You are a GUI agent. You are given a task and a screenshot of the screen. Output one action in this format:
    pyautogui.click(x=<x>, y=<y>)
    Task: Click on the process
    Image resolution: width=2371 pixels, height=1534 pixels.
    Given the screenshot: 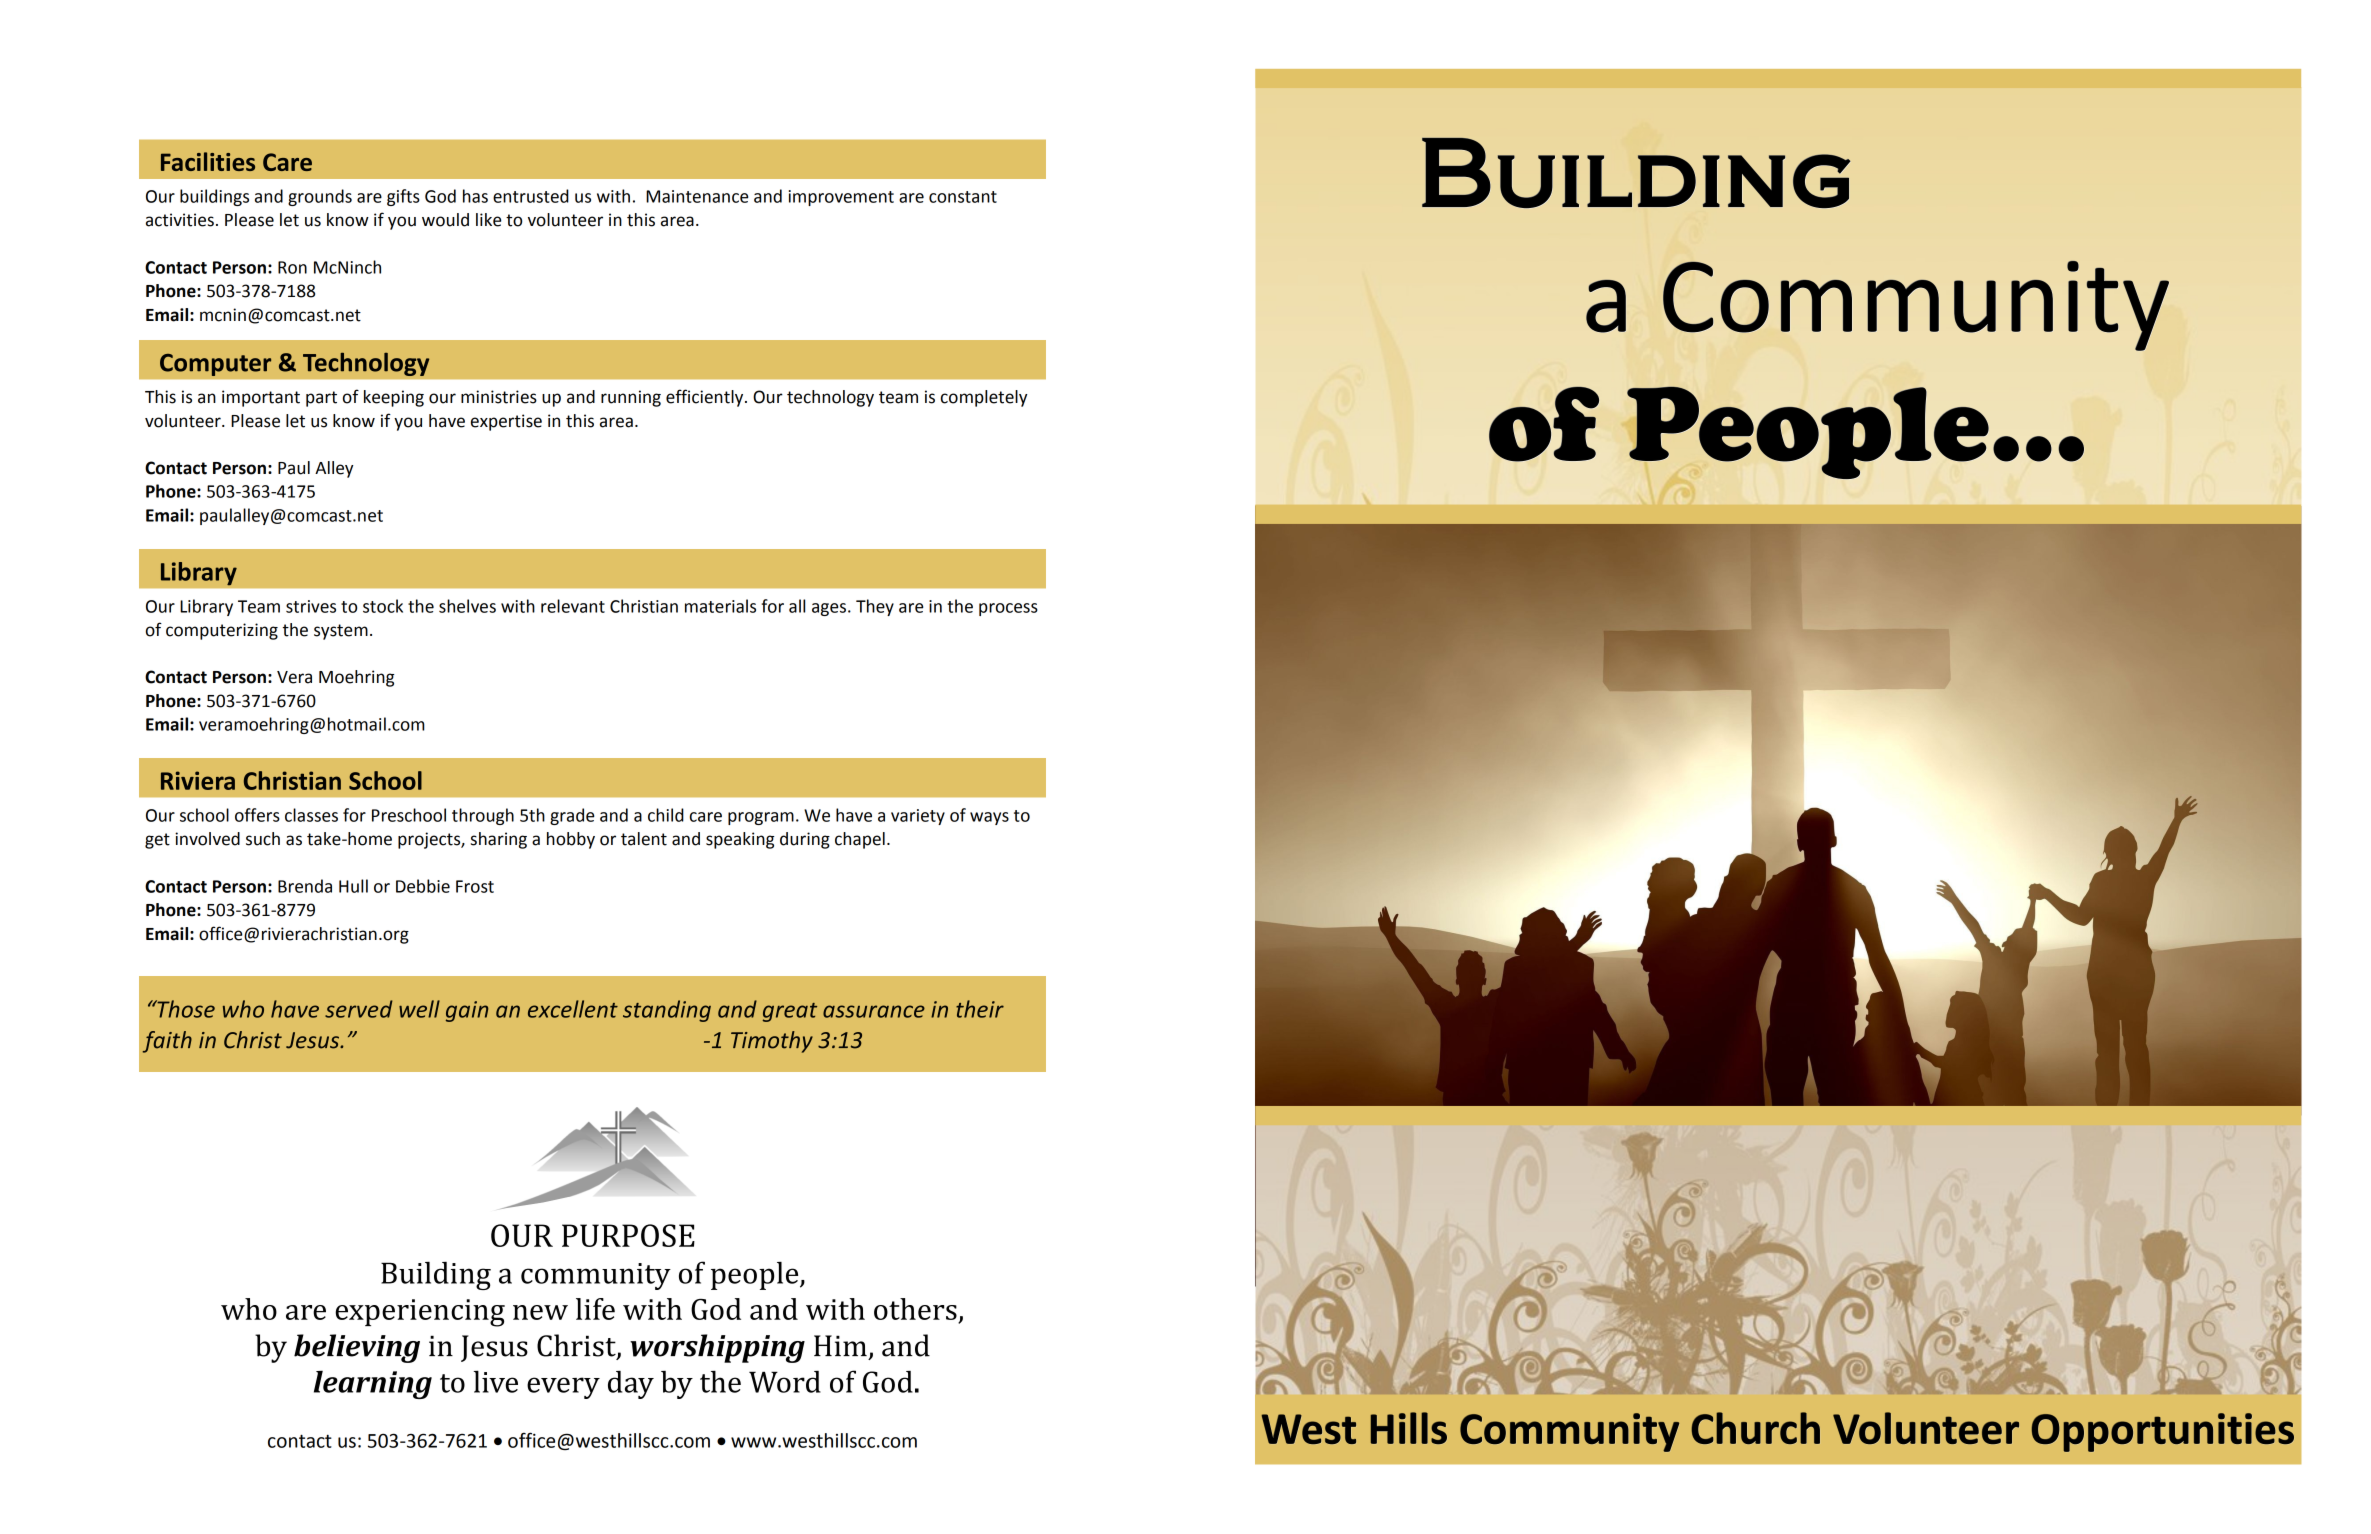 What is the action you would take?
    pyautogui.click(x=1008, y=609)
